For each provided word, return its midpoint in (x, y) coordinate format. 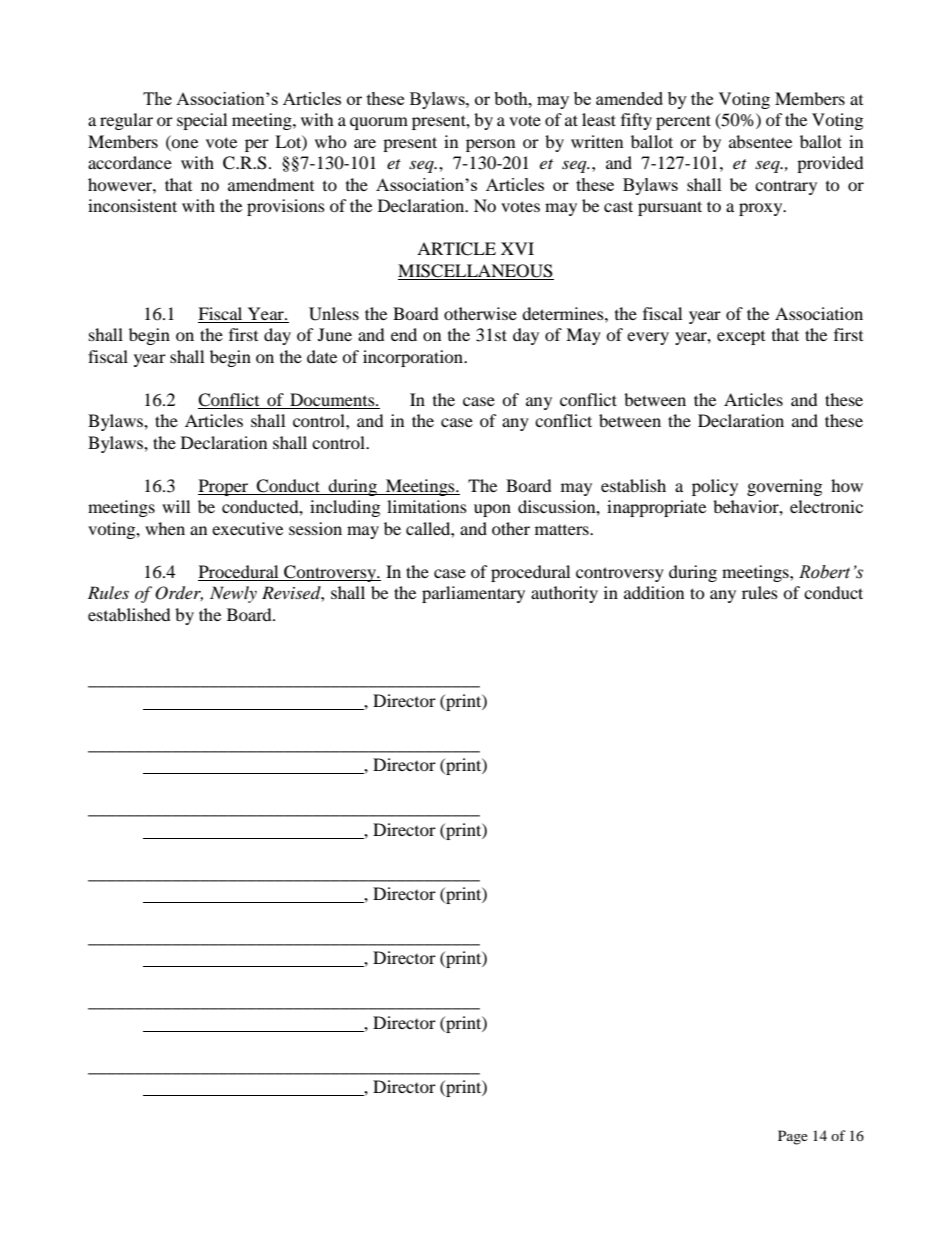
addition (654, 592)
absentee (760, 141)
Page (793, 1137)
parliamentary (473, 594)
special (202, 121)
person (490, 145)
